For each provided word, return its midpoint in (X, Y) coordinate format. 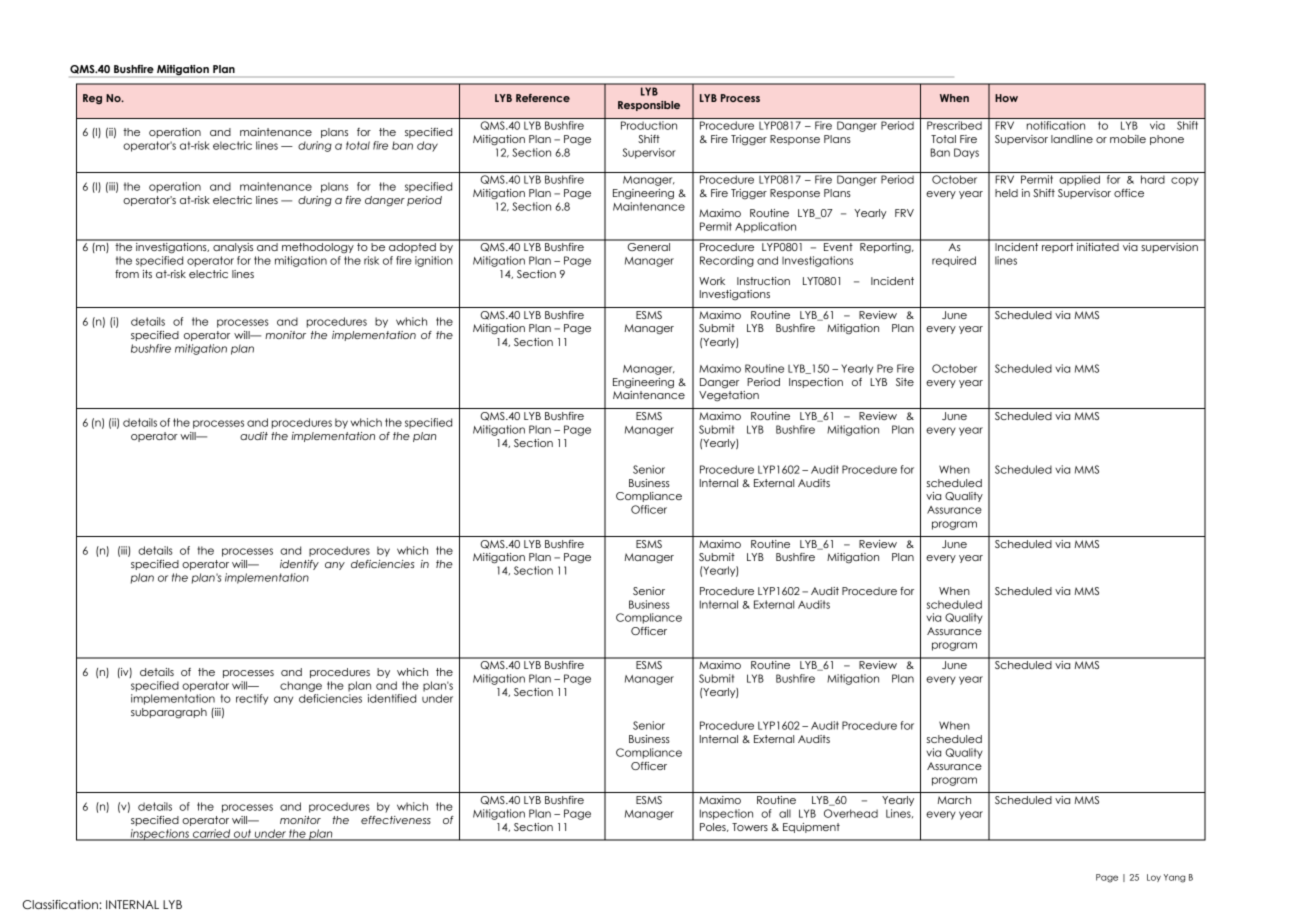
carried (212, 834)
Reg (92, 99)
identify (299, 565)
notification (1056, 125)
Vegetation (729, 396)
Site (905, 382)
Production (649, 125)
